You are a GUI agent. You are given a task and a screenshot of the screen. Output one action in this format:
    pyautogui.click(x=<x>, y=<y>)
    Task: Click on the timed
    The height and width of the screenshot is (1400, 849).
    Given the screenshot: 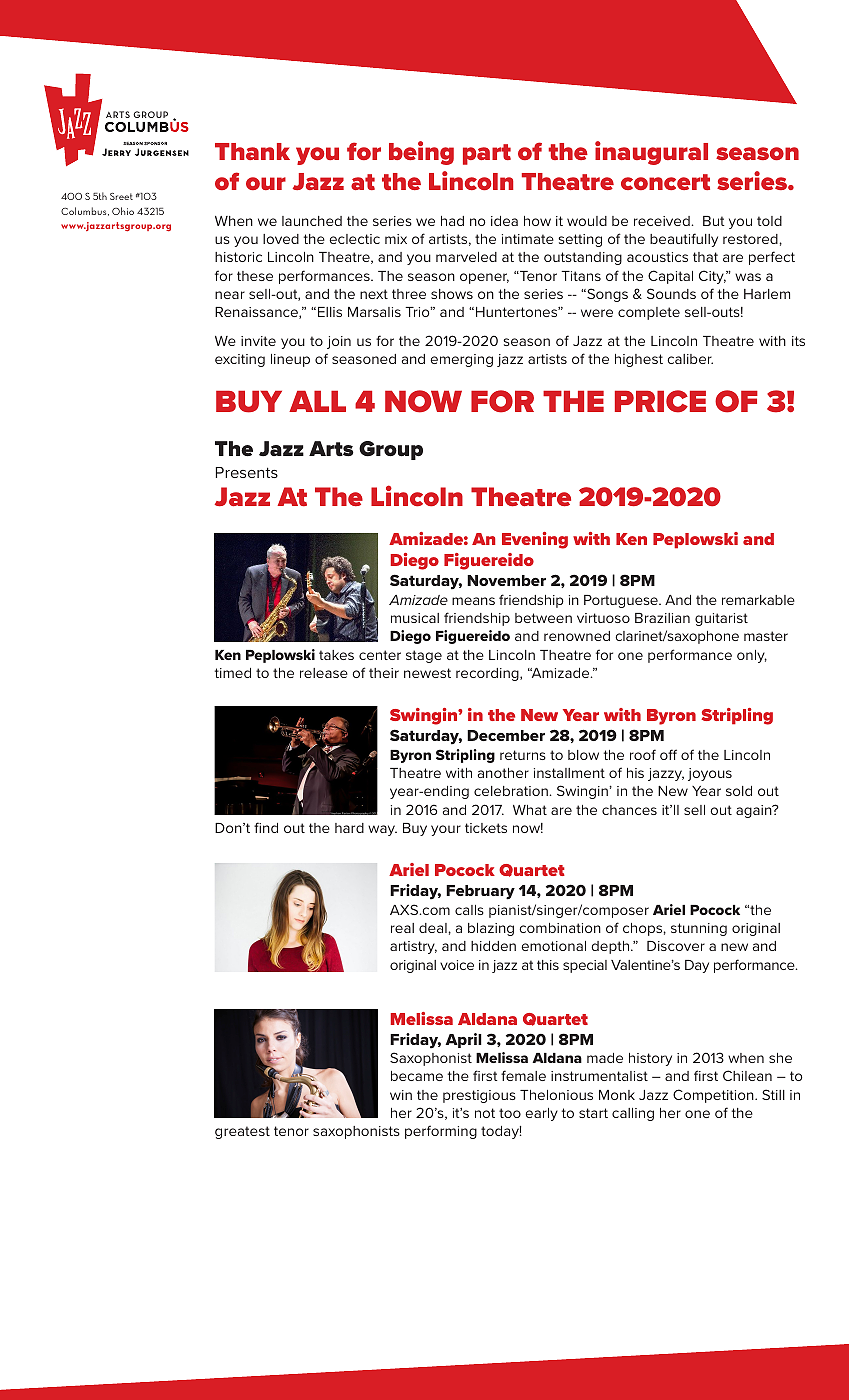 What is the action you would take?
    pyautogui.click(x=232, y=673)
